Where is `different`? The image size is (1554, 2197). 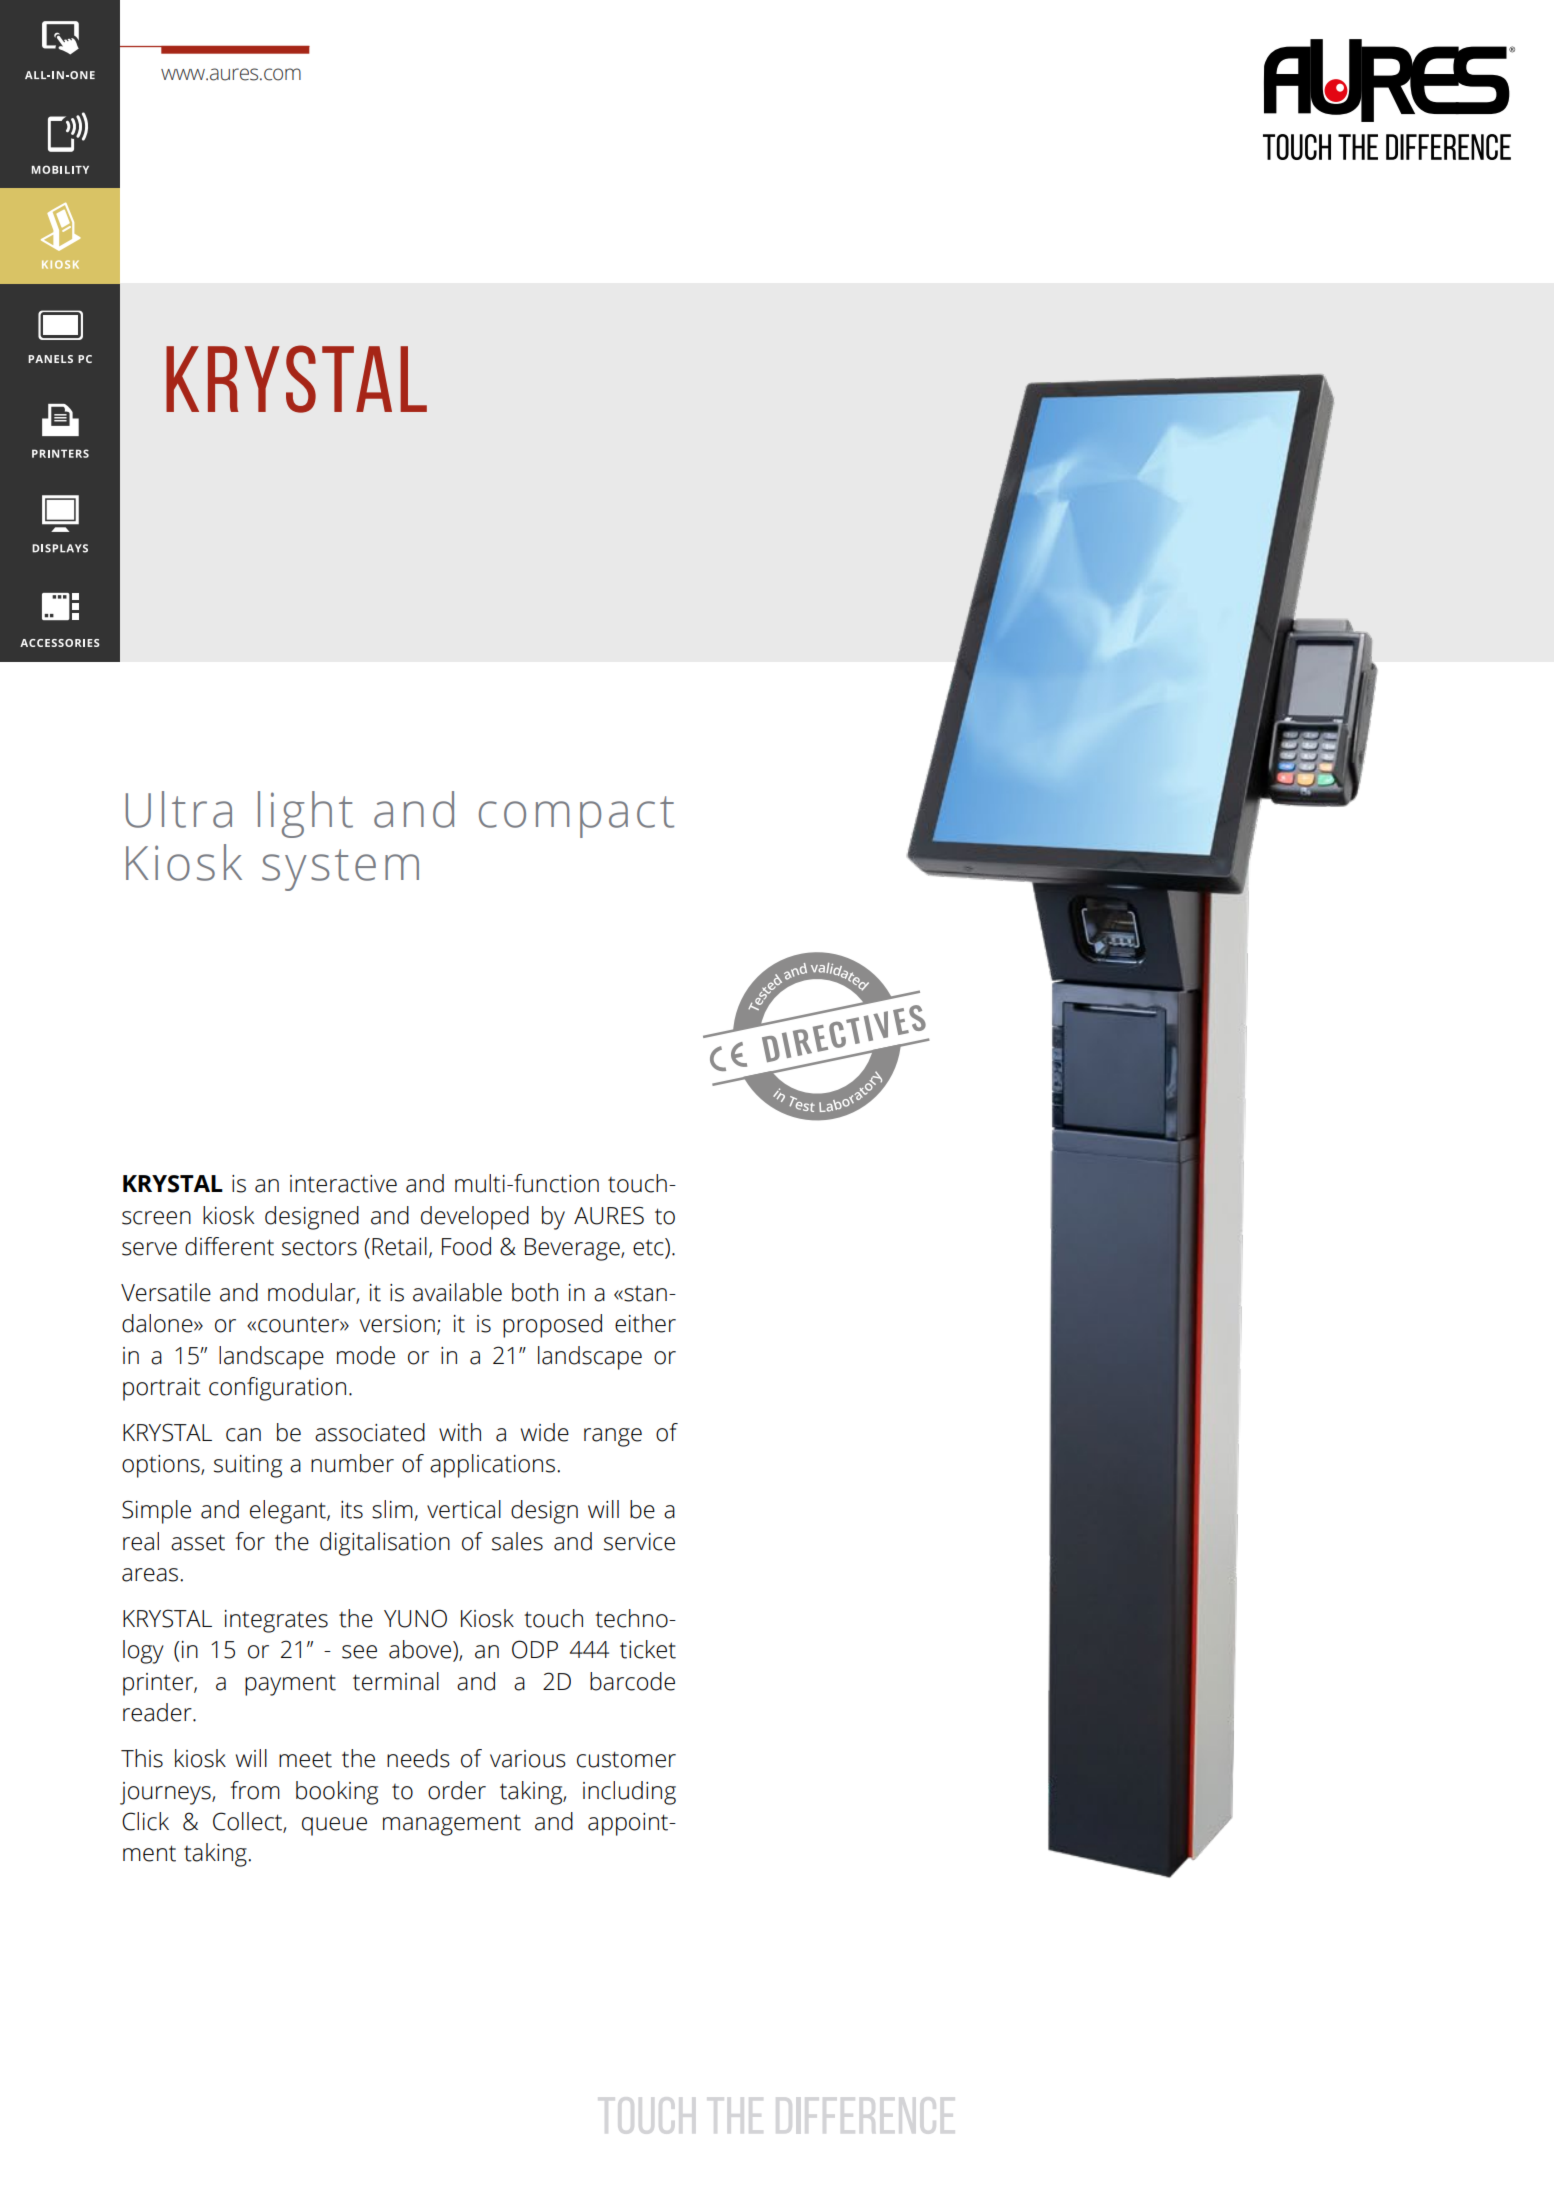
different is located at coordinates (229, 1246).
